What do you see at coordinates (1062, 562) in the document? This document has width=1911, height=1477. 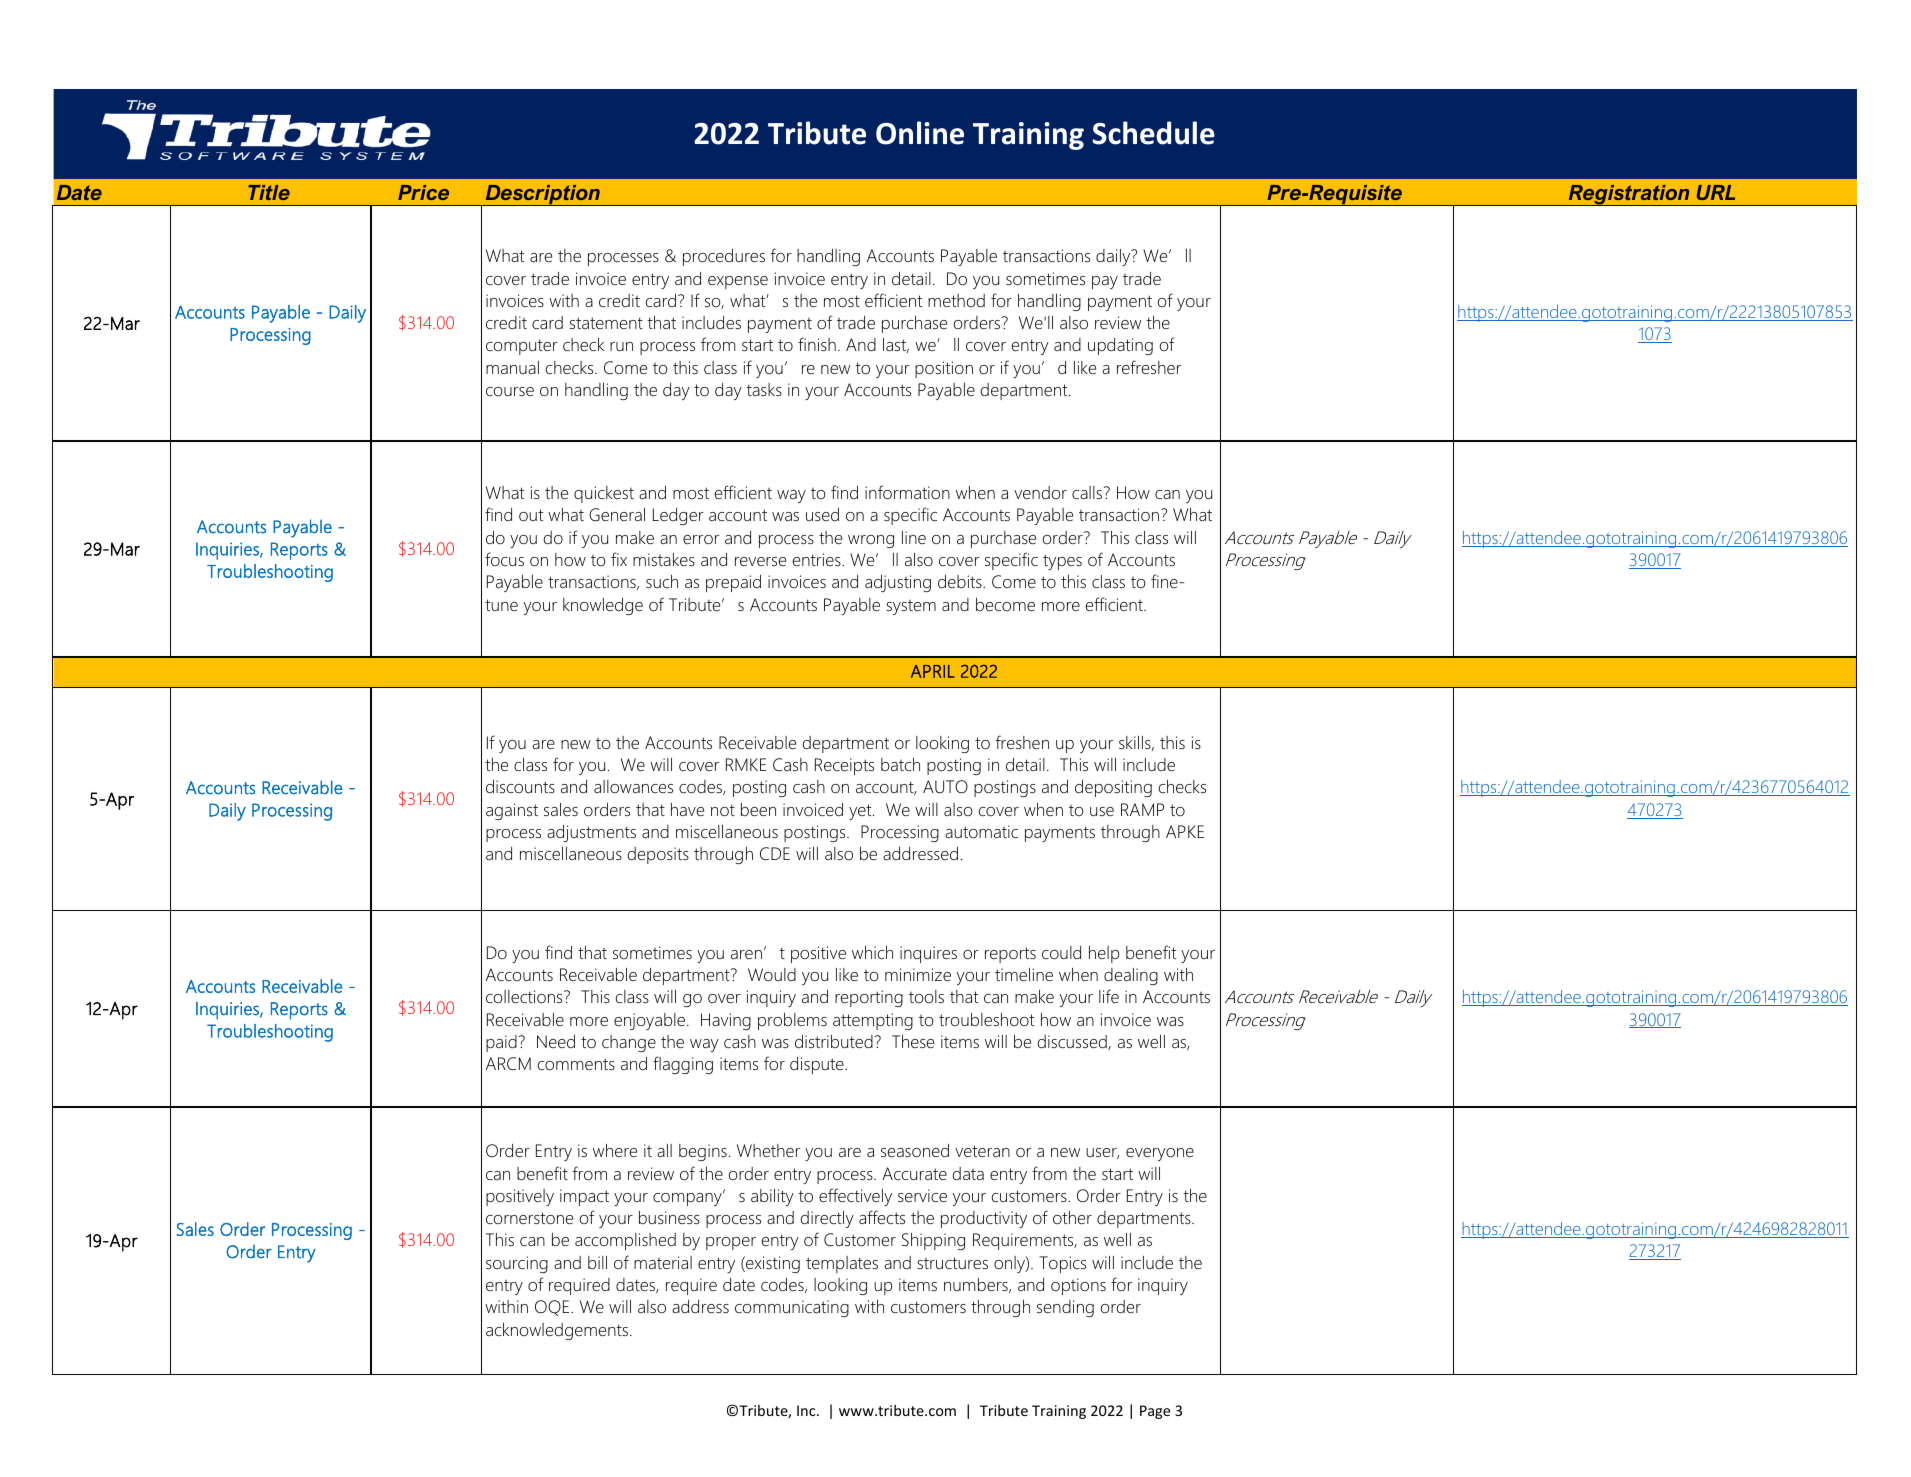 I see `types` at bounding box center [1062, 562].
